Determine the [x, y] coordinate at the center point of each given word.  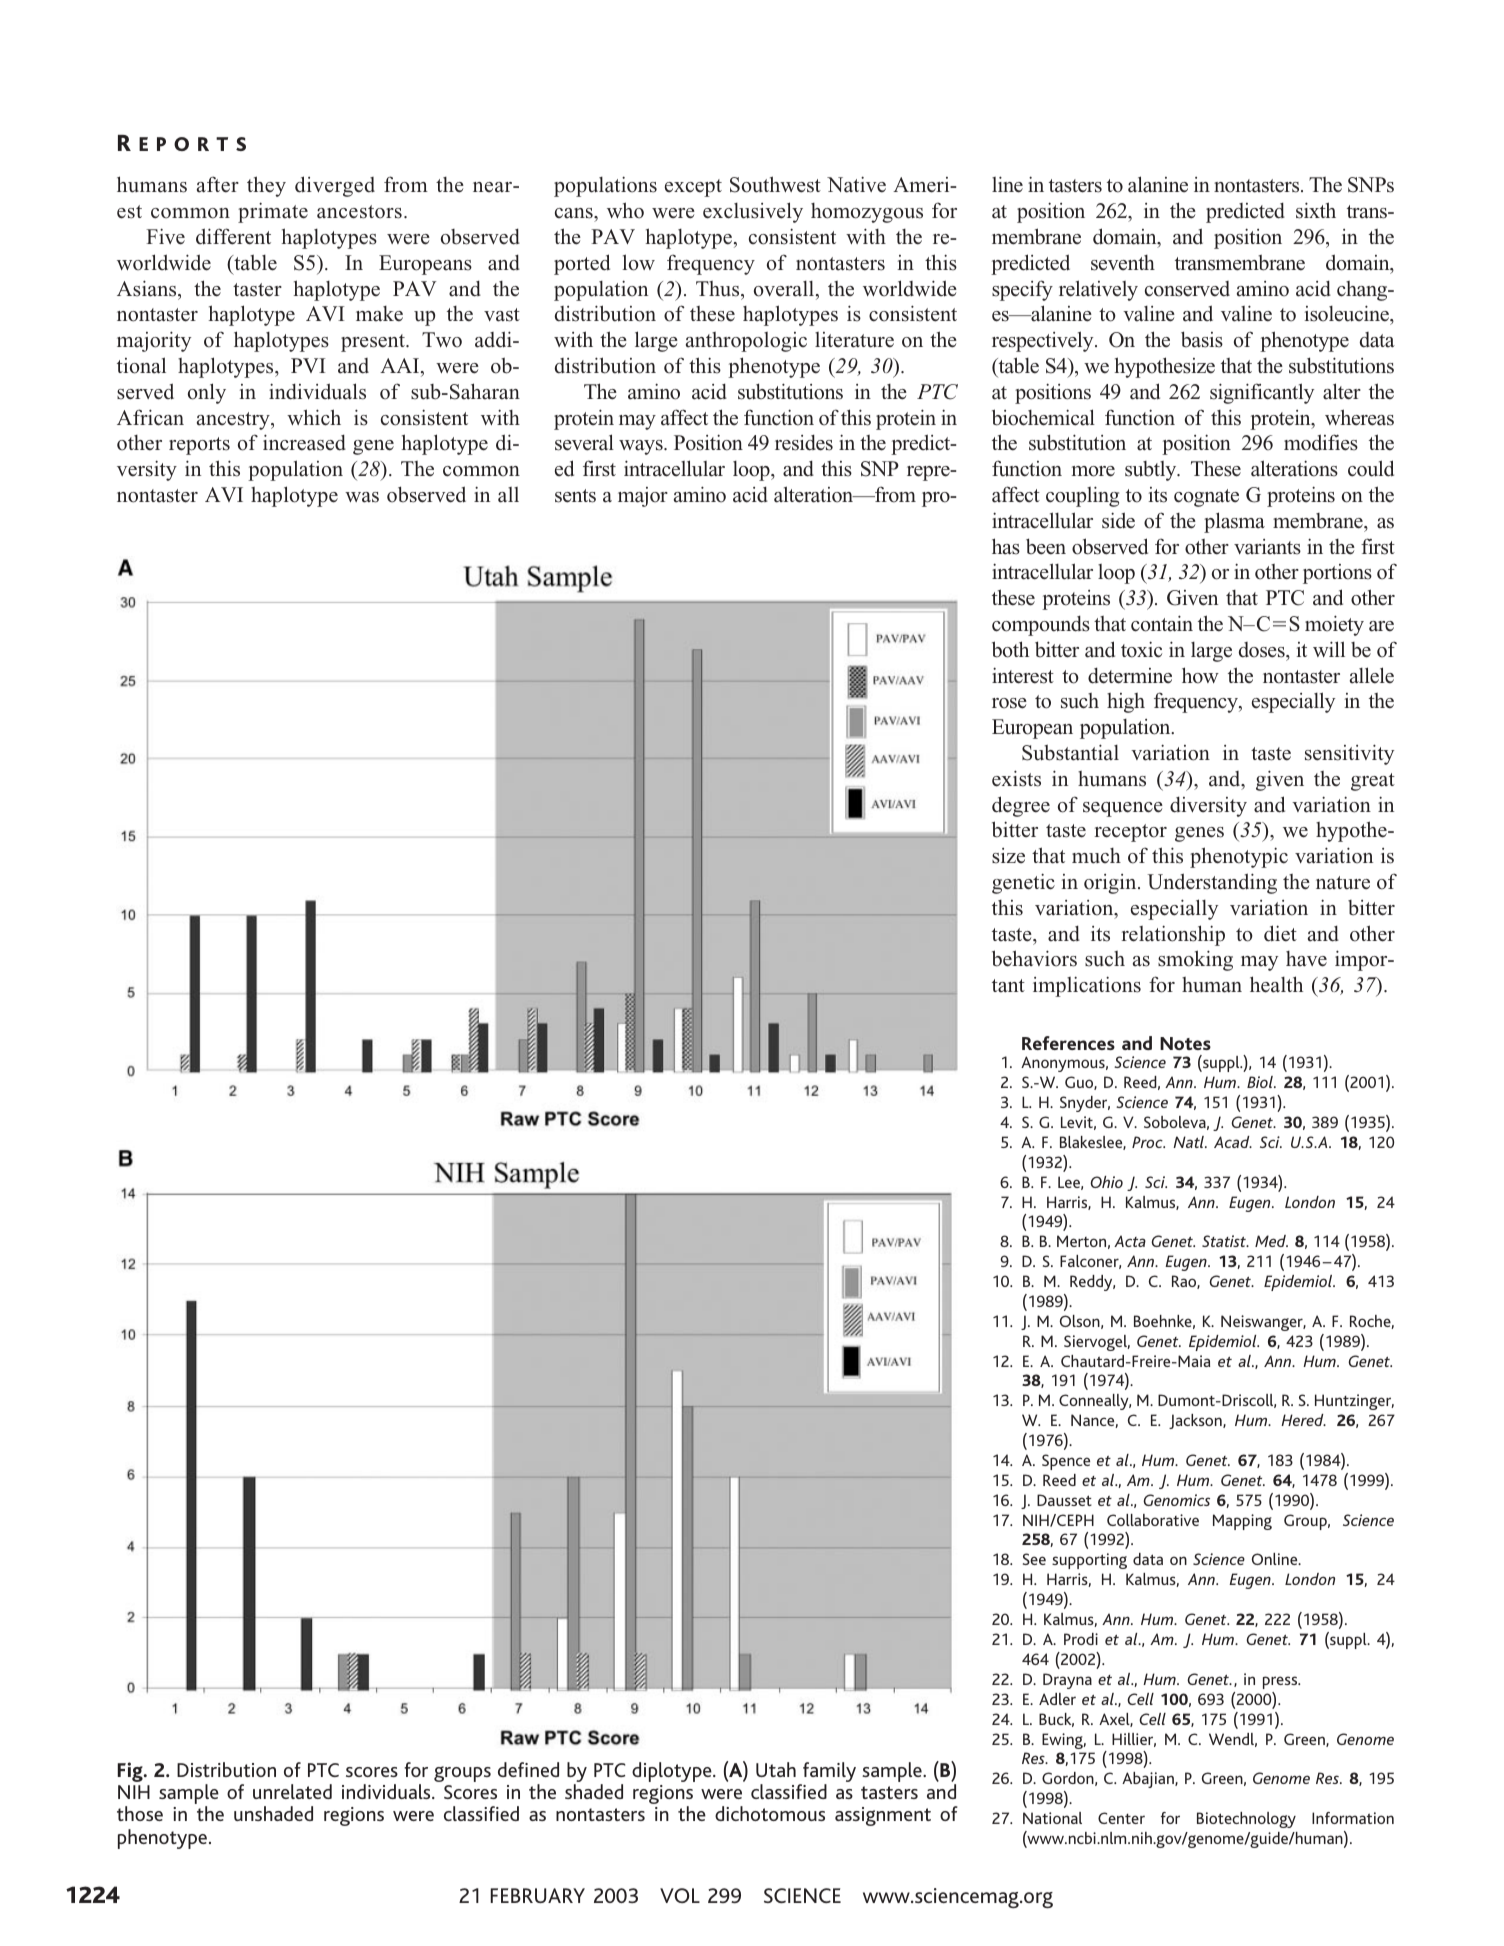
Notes [1185, 1043]
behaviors [1034, 958]
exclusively [753, 212]
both [1010, 649]
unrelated [292, 1791]
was [362, 497]
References [1068, 1043]
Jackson [1196, 1421]
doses [1263, 650]
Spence [1066, 1462]
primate [273, 212]
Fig [131, 1772]
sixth [1316, 210]
